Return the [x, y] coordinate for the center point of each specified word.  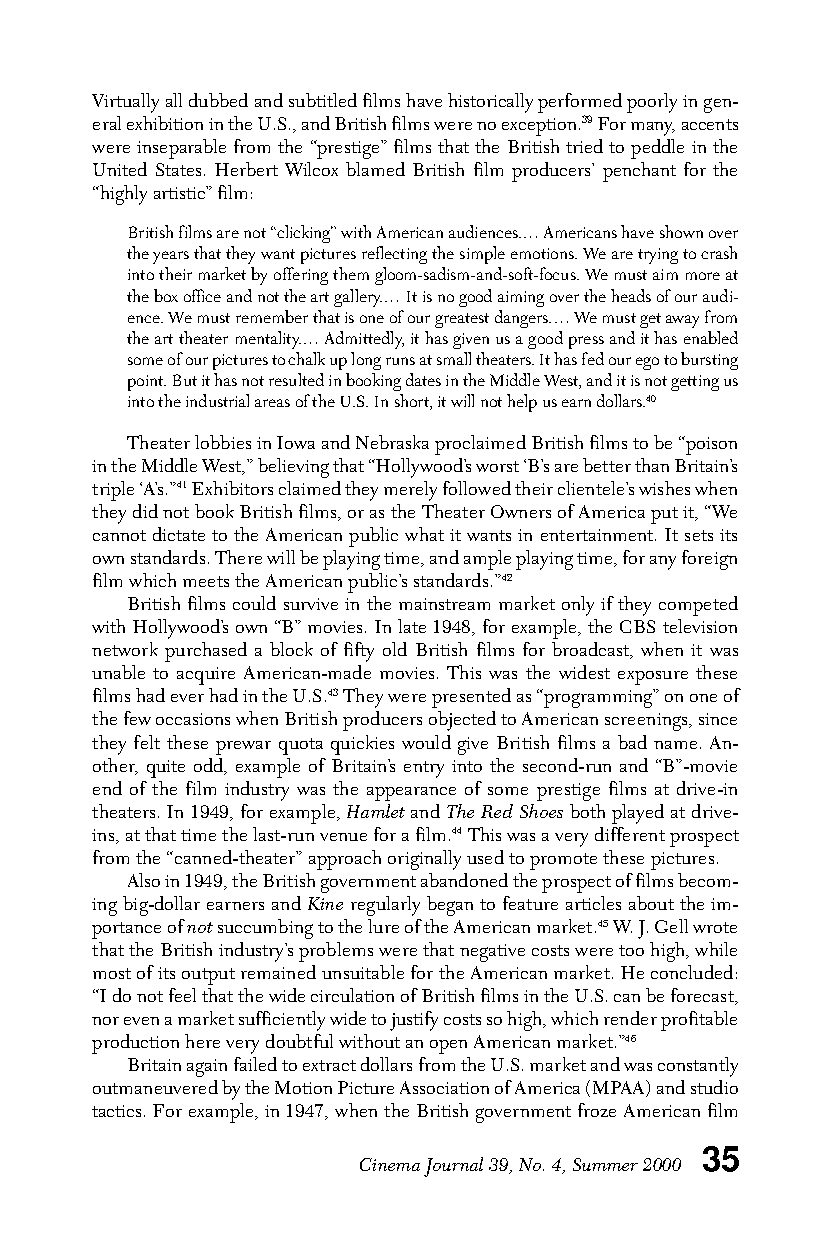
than [652, 465]
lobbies [223, 442]
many [653, 129]
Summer [605, 1164]
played [638, 814]
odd [210, 766]
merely [410, 491]
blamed [375, 169]
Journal [453, 1167]
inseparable [181, 149]
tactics [116, 1111]
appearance [411, 794]
